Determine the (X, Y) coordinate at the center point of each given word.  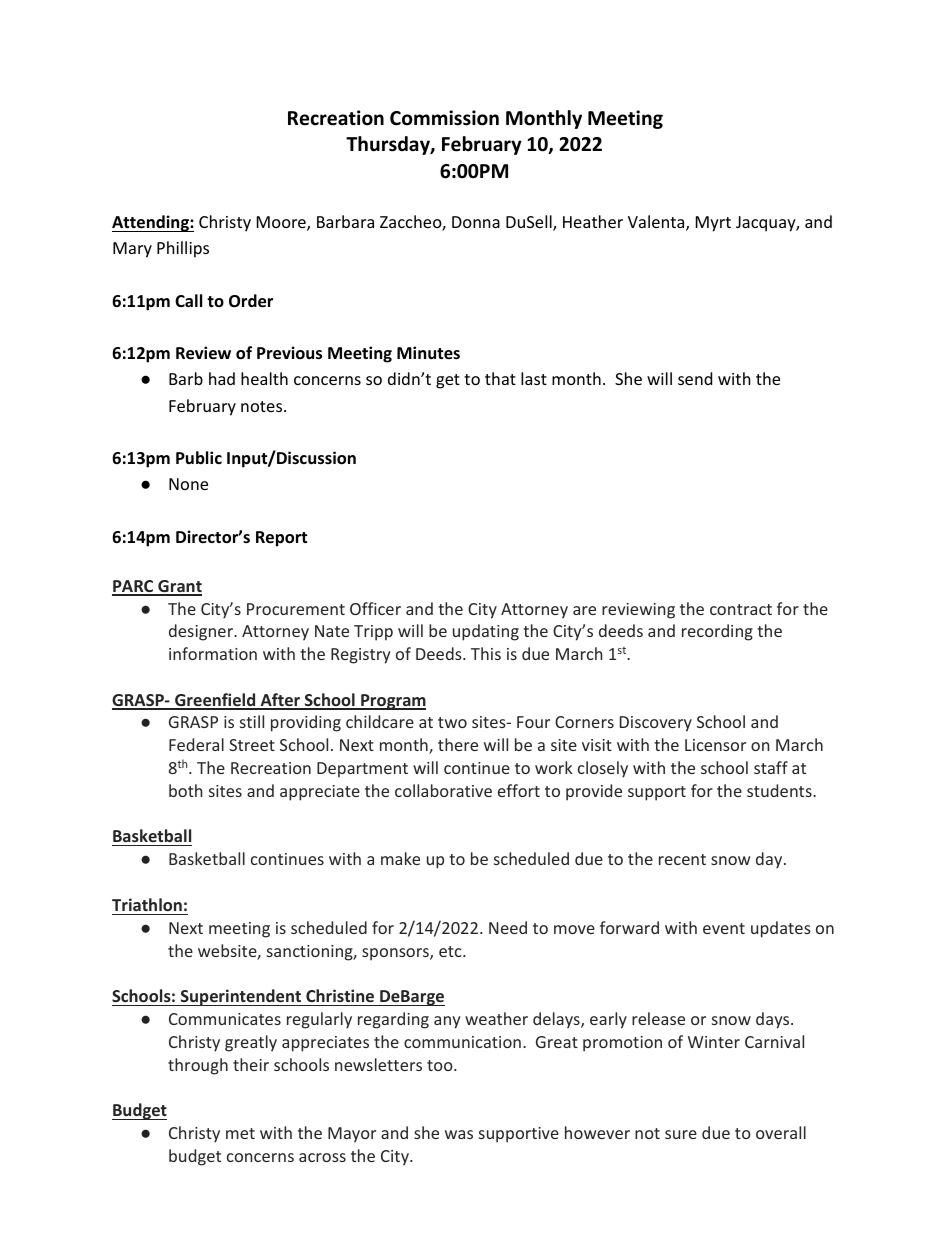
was (459, 1134)
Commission (444, 118)
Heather (593, 221)
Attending (151, 223)
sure (681, 1134)
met (240, 1133)
